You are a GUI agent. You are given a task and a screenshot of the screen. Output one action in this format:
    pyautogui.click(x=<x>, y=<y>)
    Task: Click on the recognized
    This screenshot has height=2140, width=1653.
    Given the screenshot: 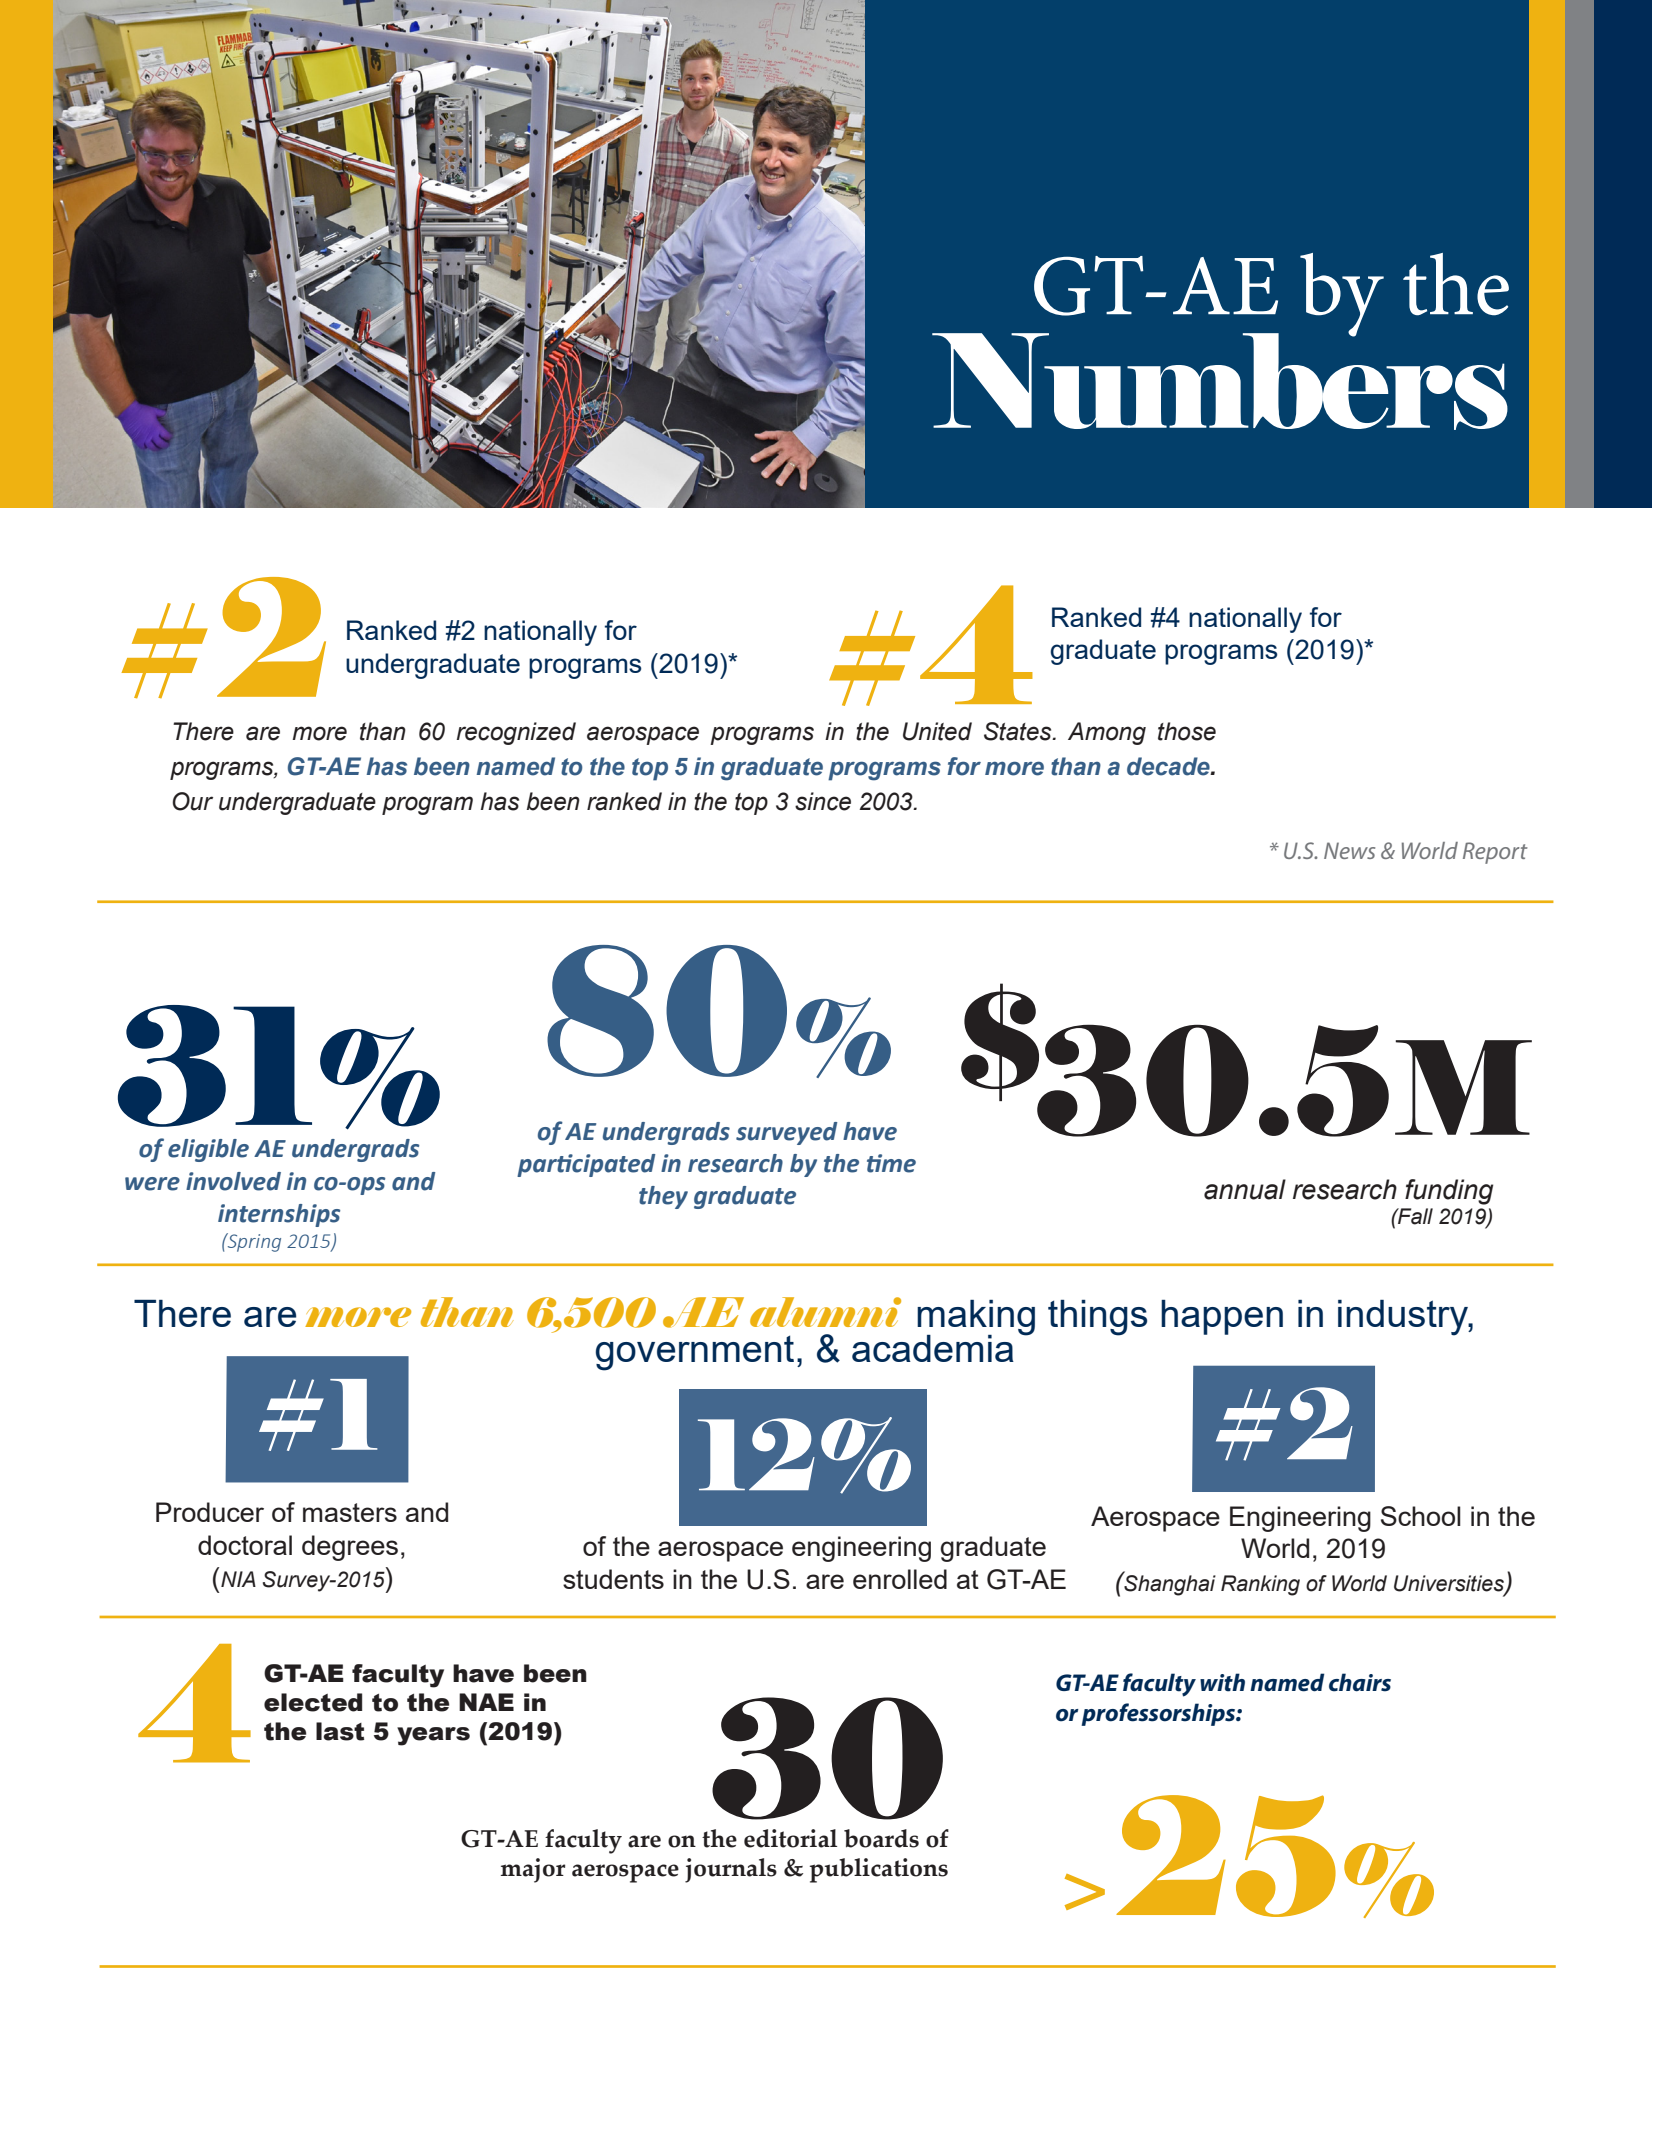 What is the action you would take?
    pyautogui.click(x=516, y=733)
